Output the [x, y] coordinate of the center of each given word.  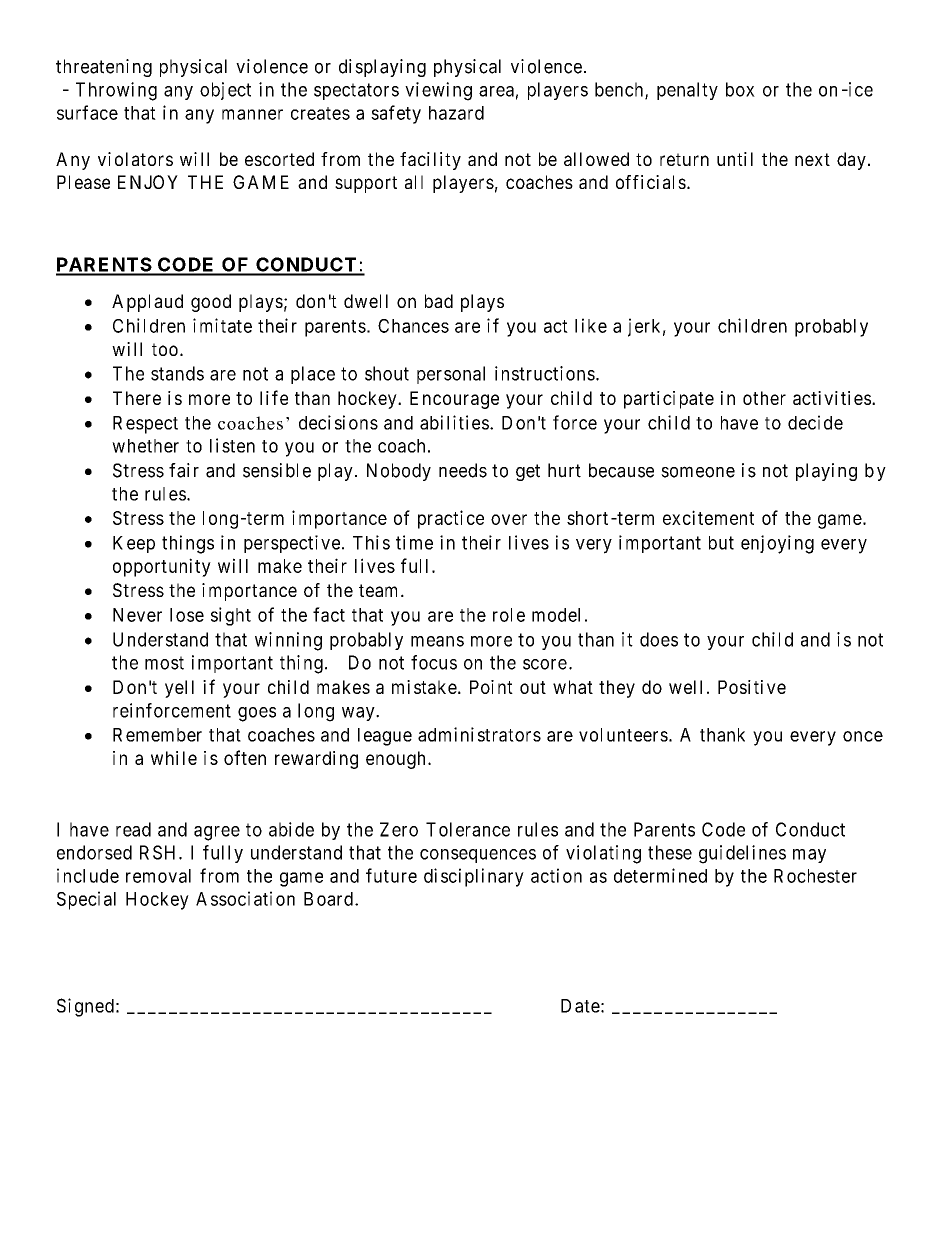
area [496, 91]
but [721, 543]
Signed [85, 1007]
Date [580, 1006]
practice [451, 519]
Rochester [815, 876]
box [740, 89]
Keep [134, 544]
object [225, 91]
